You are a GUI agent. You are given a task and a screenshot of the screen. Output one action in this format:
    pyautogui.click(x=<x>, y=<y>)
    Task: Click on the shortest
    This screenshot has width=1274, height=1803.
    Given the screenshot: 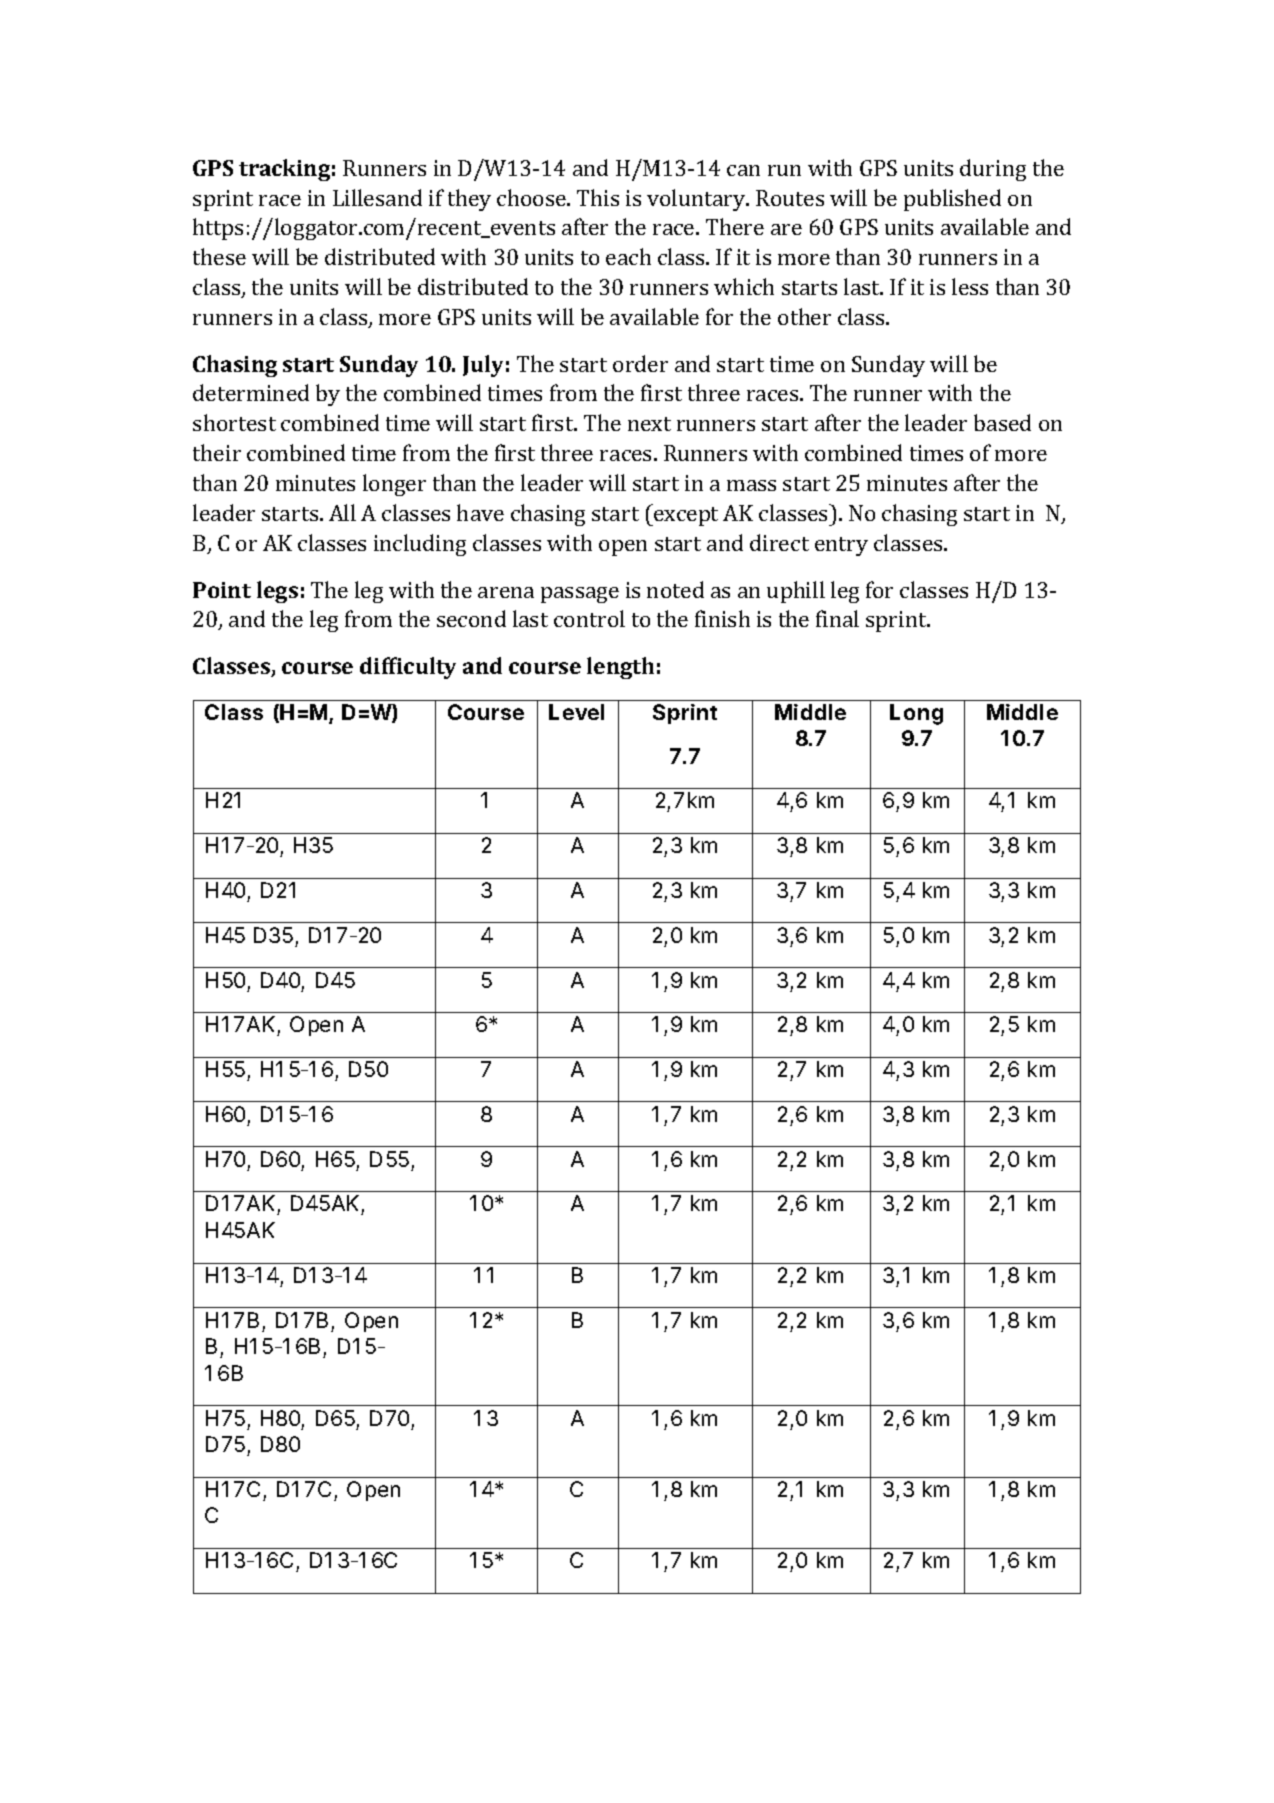 What is the action you would take?
    pyautogui.click(x=234, y=422)
